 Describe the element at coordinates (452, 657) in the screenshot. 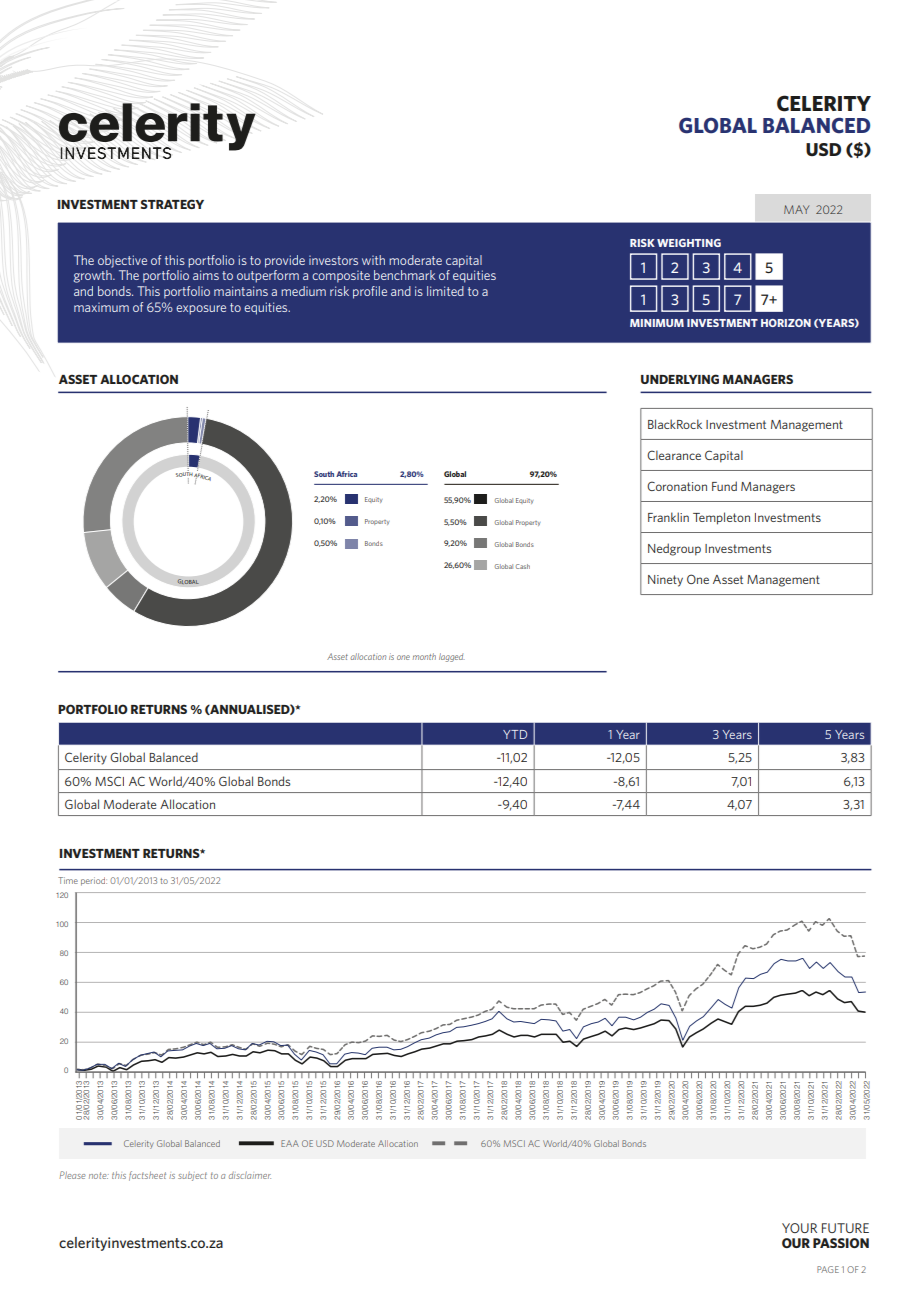

I see `lagged` at that location.
